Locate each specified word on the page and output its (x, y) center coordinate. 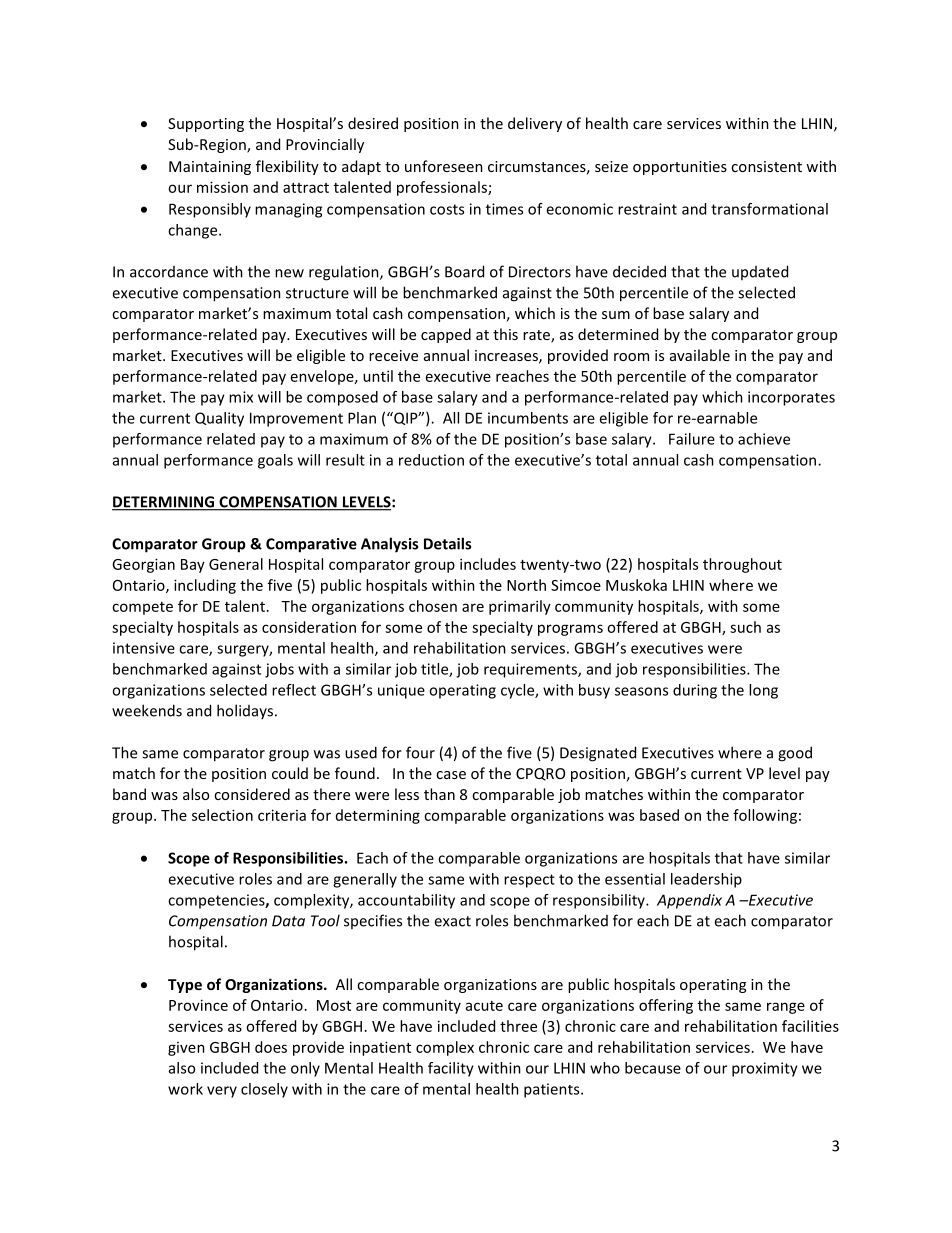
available (700, 355)
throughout (742, 565)
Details (447, 543)
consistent (766, 166)
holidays (246, 711)
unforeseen (444, 166)
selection (222, 815)
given (186, 1049)
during (695, 691)
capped (446, 335)
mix (241, 397)
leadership (706, 880)
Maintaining (210, 168)
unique (401, 691)
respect (529, 881)
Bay (193, 566)
